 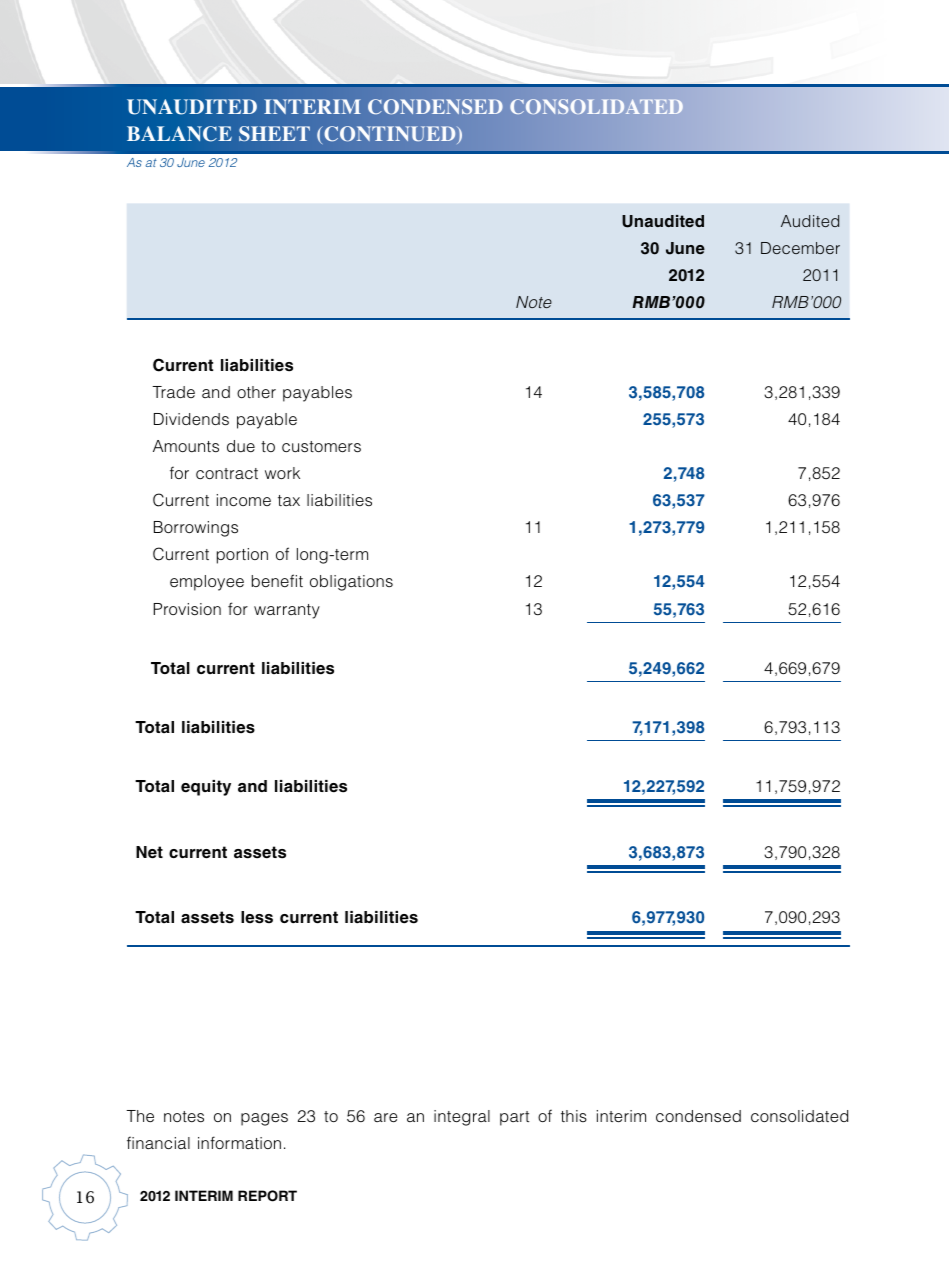 What do you see at coordinates (351, 583) in the image?
I see `obligations` at bounding box center [351, 583].
